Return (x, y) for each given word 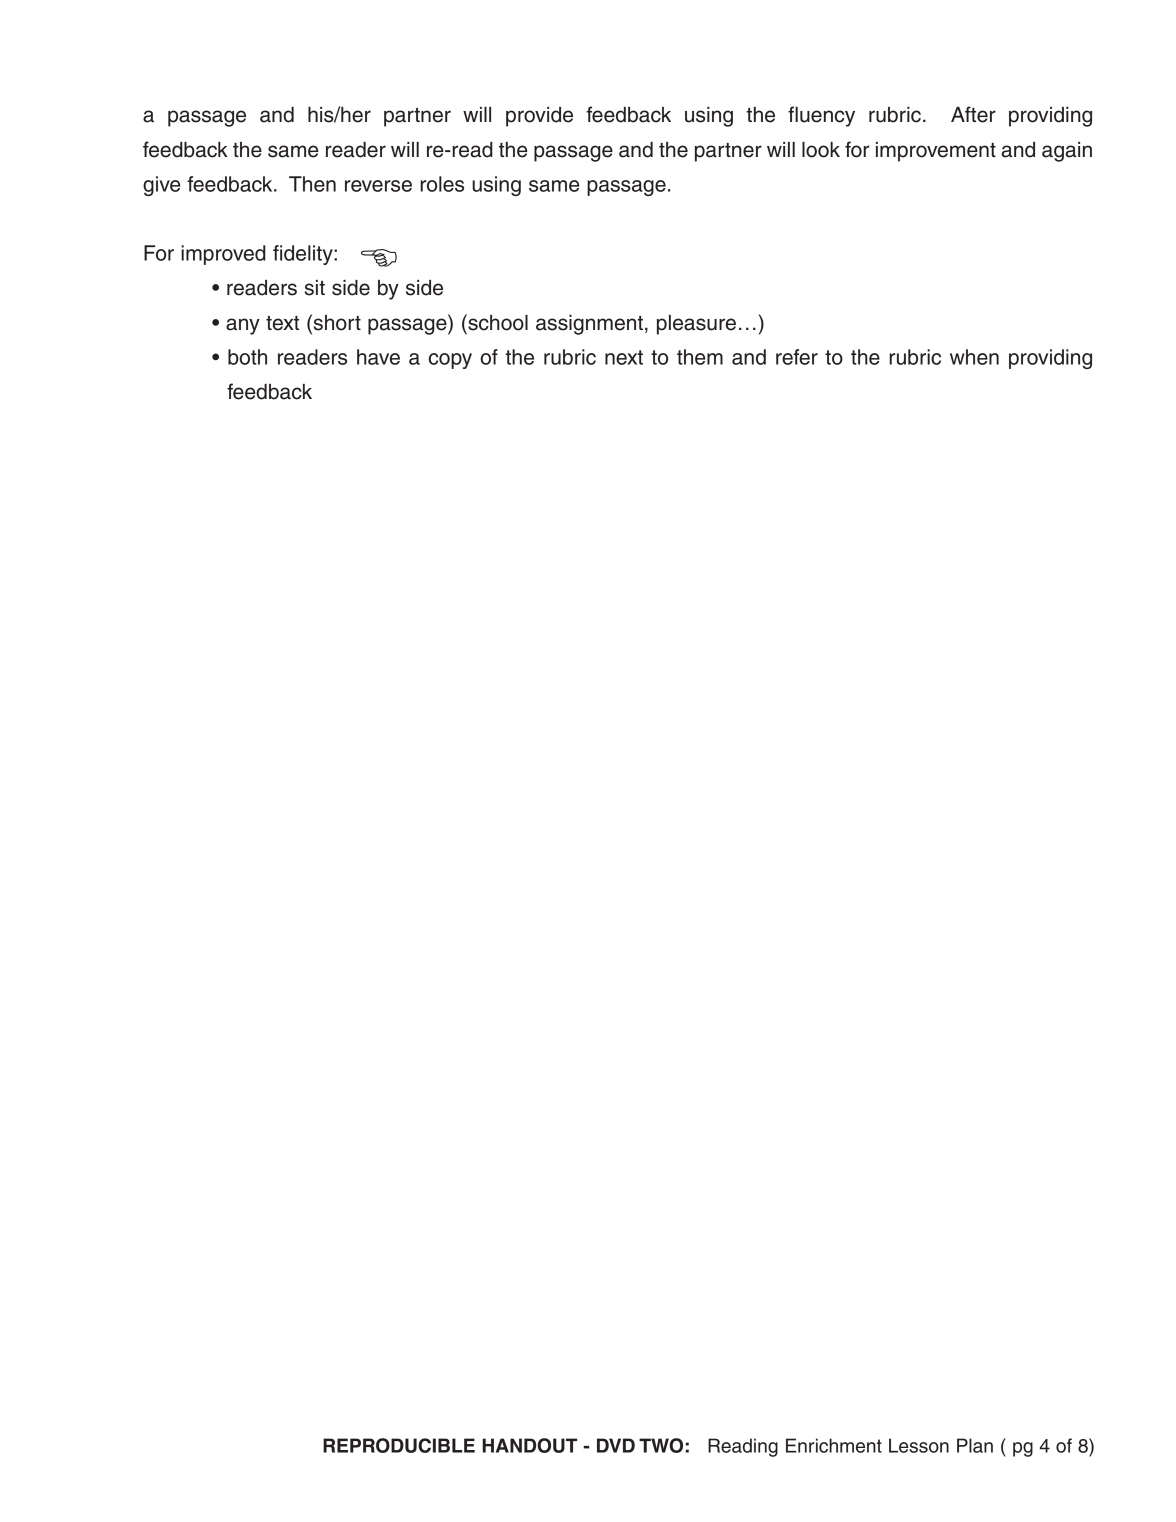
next (624, 357)
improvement (936, 152)
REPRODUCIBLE (399, 1445)
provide (539, 117)
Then (312, 184)
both (247, 357)
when (974, 357)
